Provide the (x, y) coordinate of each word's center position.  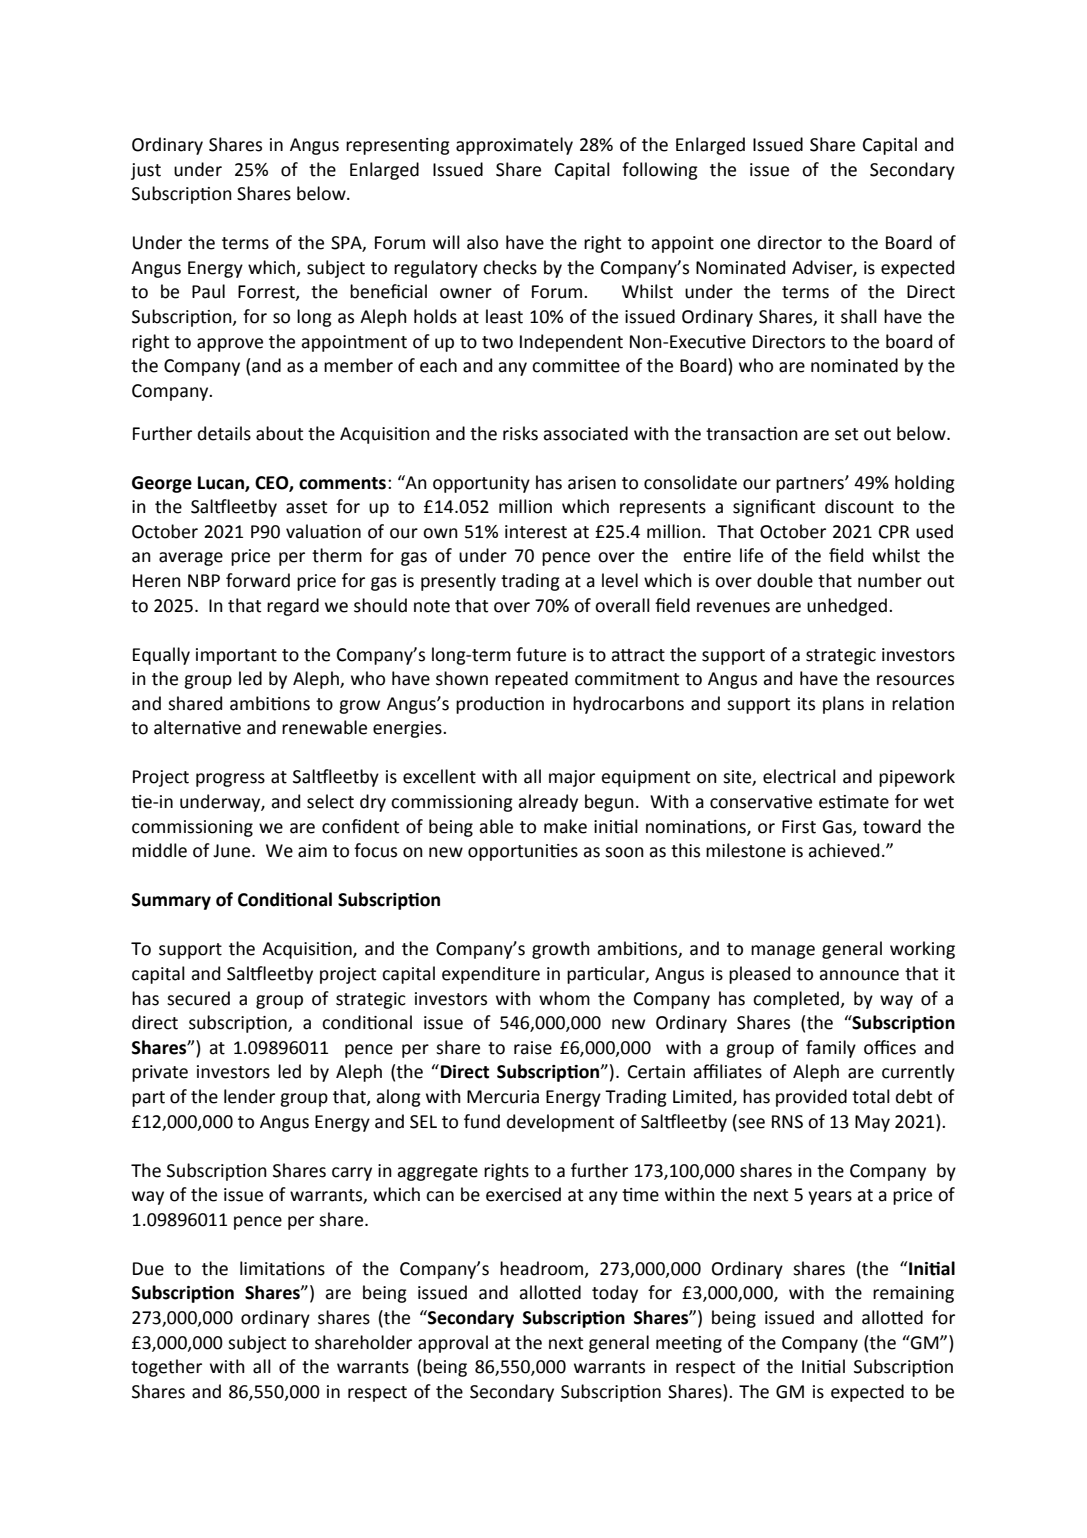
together (166, 1368)
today (615, 1294)
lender (249, 1096)
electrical (799, 776)
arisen (592, 483)
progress (230, 780)
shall (859, 316)
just (146, 171)
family (831, 1049)
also (482, 242)
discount (859, 506)
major (572, 778)
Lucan (222, 483)
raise (533, 1048)
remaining (913, 1294)
